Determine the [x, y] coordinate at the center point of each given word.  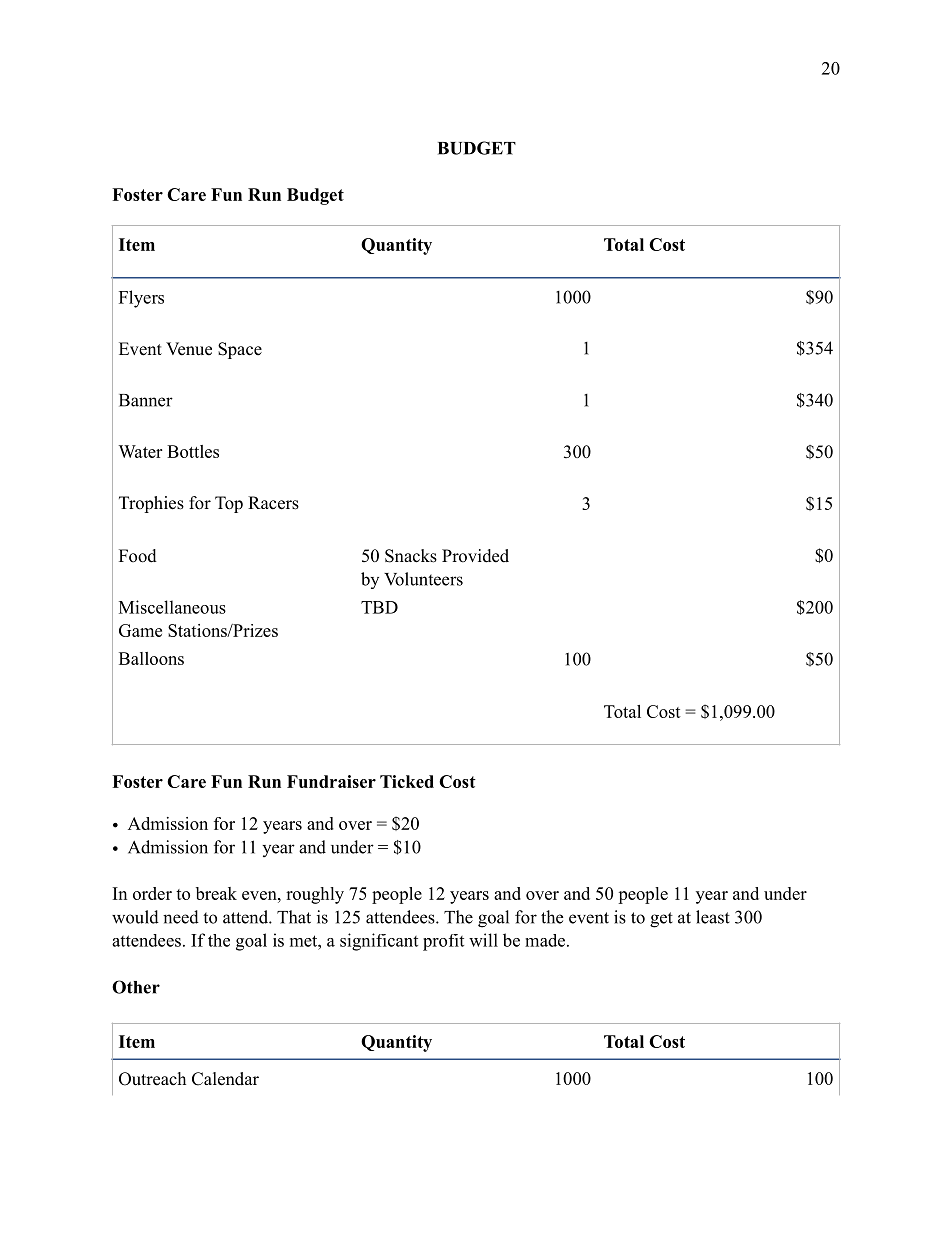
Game [140, 630]
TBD [379, 607]
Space [240, 350]
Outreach [152, 1079]
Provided [475, 556]
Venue [189, 349]
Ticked [407, 781]
